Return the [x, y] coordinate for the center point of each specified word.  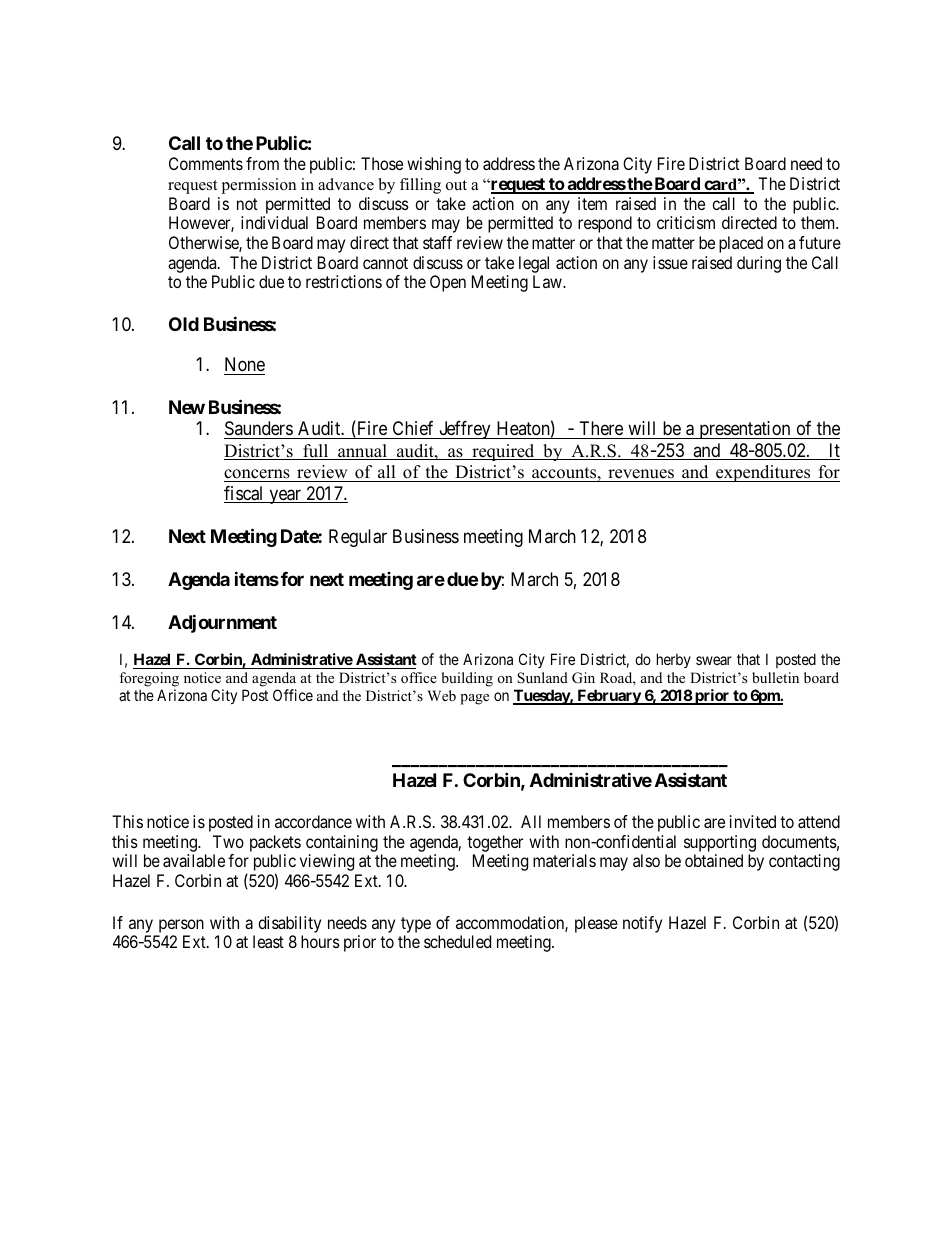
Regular [358, 538]
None [245, 364]
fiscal [245, 494]
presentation [745, 430]
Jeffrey [465, 430]
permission [258, 186]
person [181, 926]
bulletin [775, 677]
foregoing [149, 679]
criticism [686, 222]
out [456, 185]
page [474, 699]
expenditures [763, 473]
